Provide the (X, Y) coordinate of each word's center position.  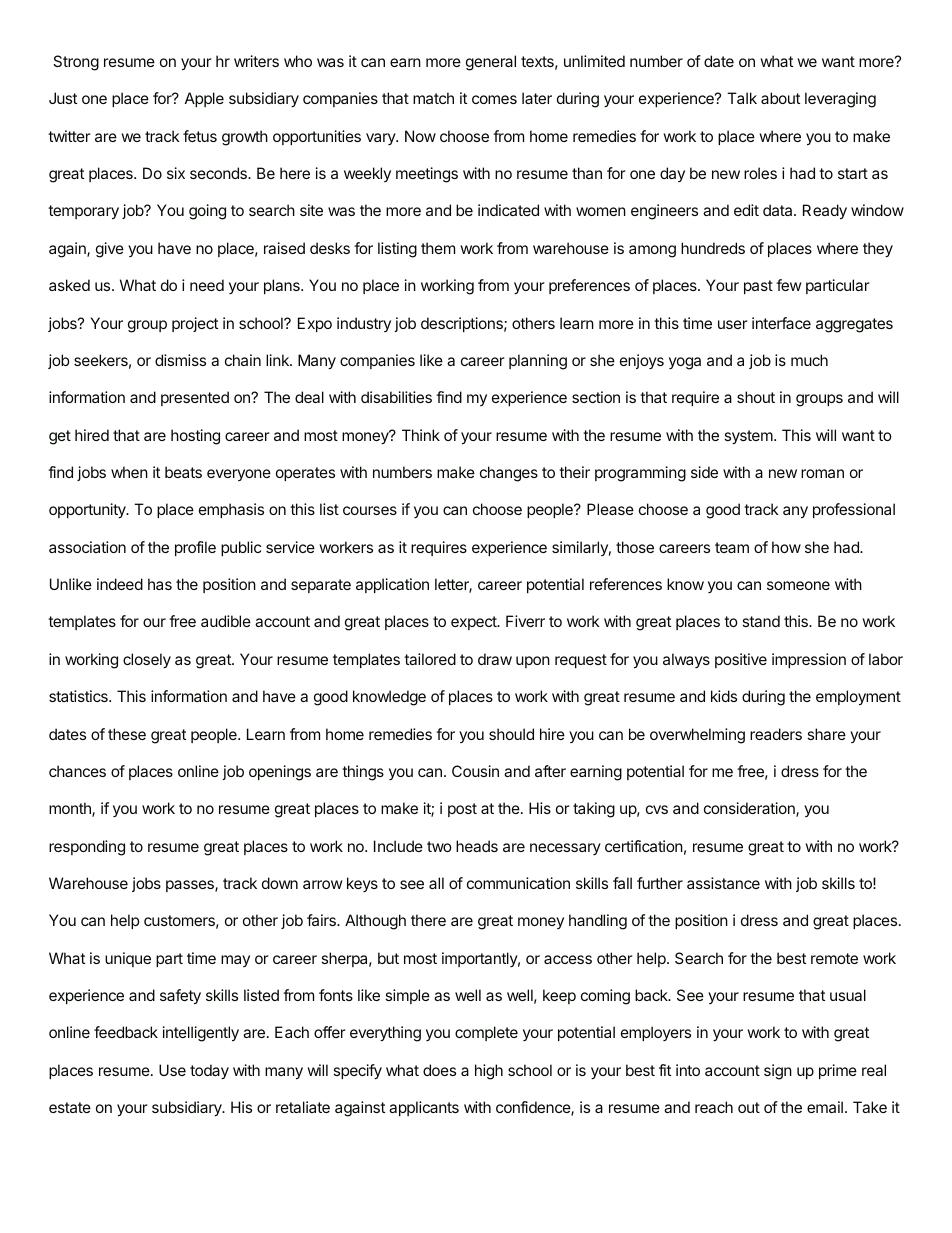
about (780, 98)
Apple (204, 99)
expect (475, 623)
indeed (120, 584)
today (209, 1071)
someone (798, 585)
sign (778, 1072)
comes (494, 99)
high (489, 1072)
